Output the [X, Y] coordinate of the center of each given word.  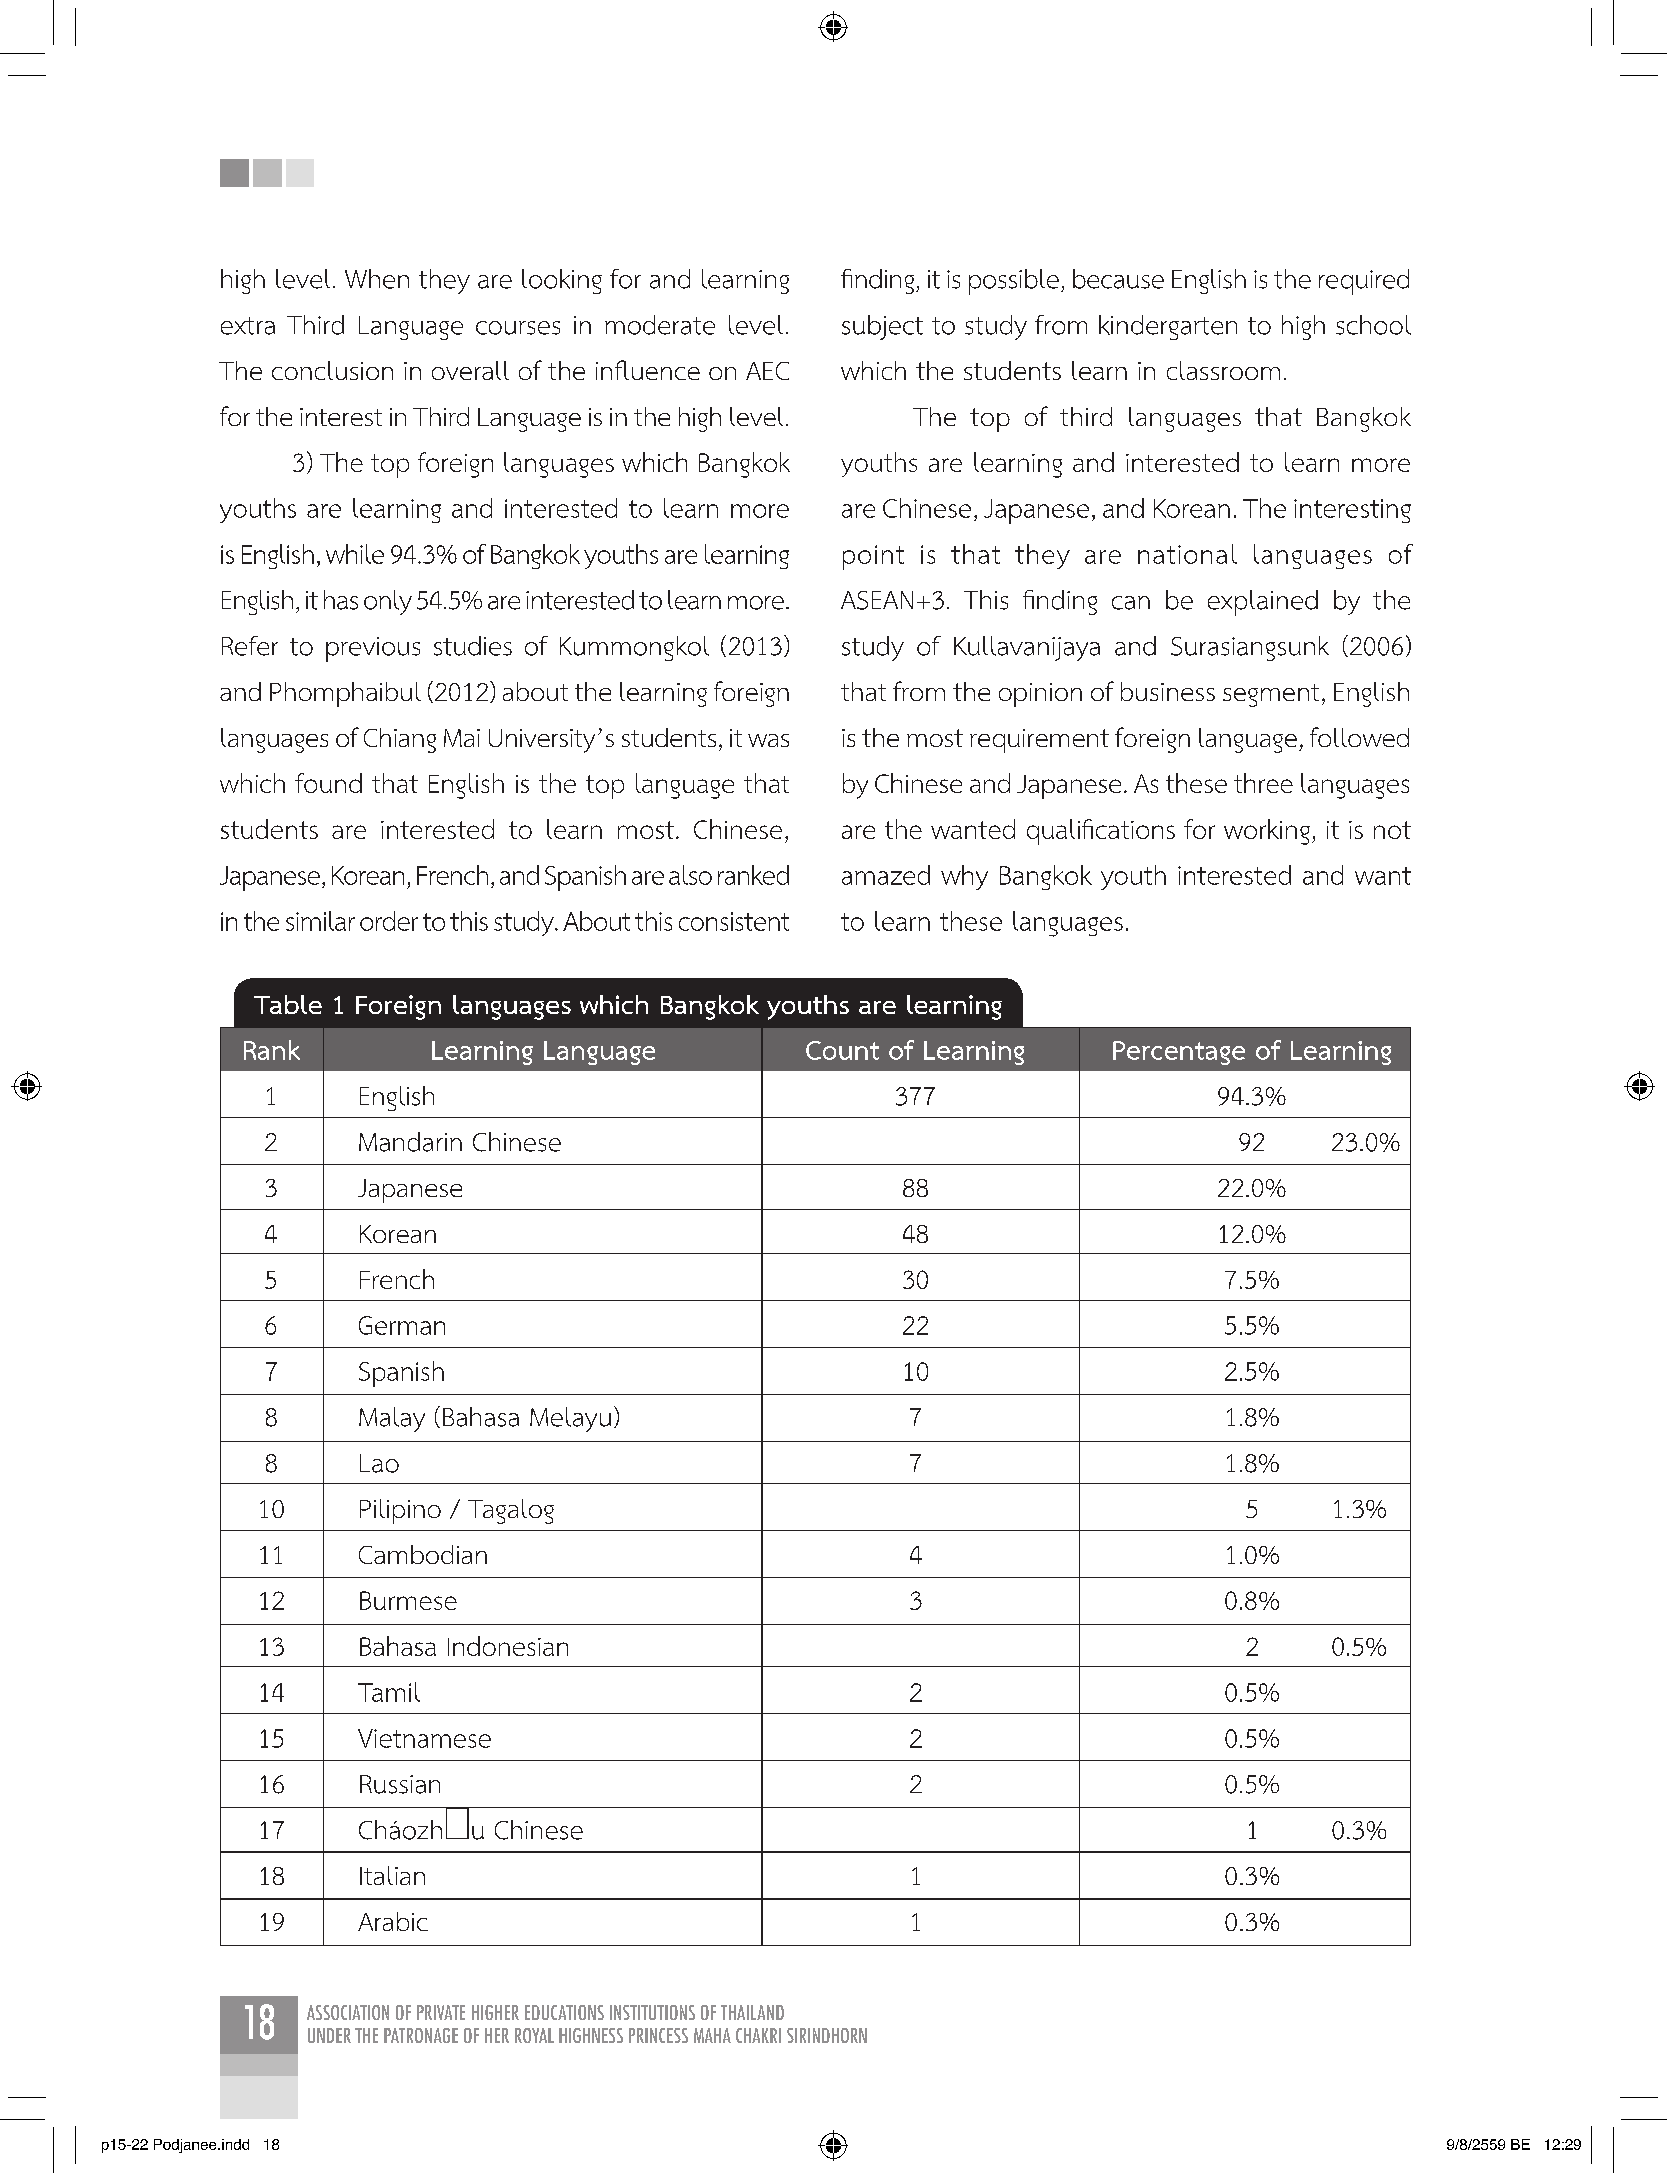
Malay [392, 1419]
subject [882, 327]
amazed [886, 875]
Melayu [570, 1419]
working [1267, 832]
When [377, 279]
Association [348, 2012]
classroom [1223, 370]
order [389, 921]
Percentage [1179, 1053]
